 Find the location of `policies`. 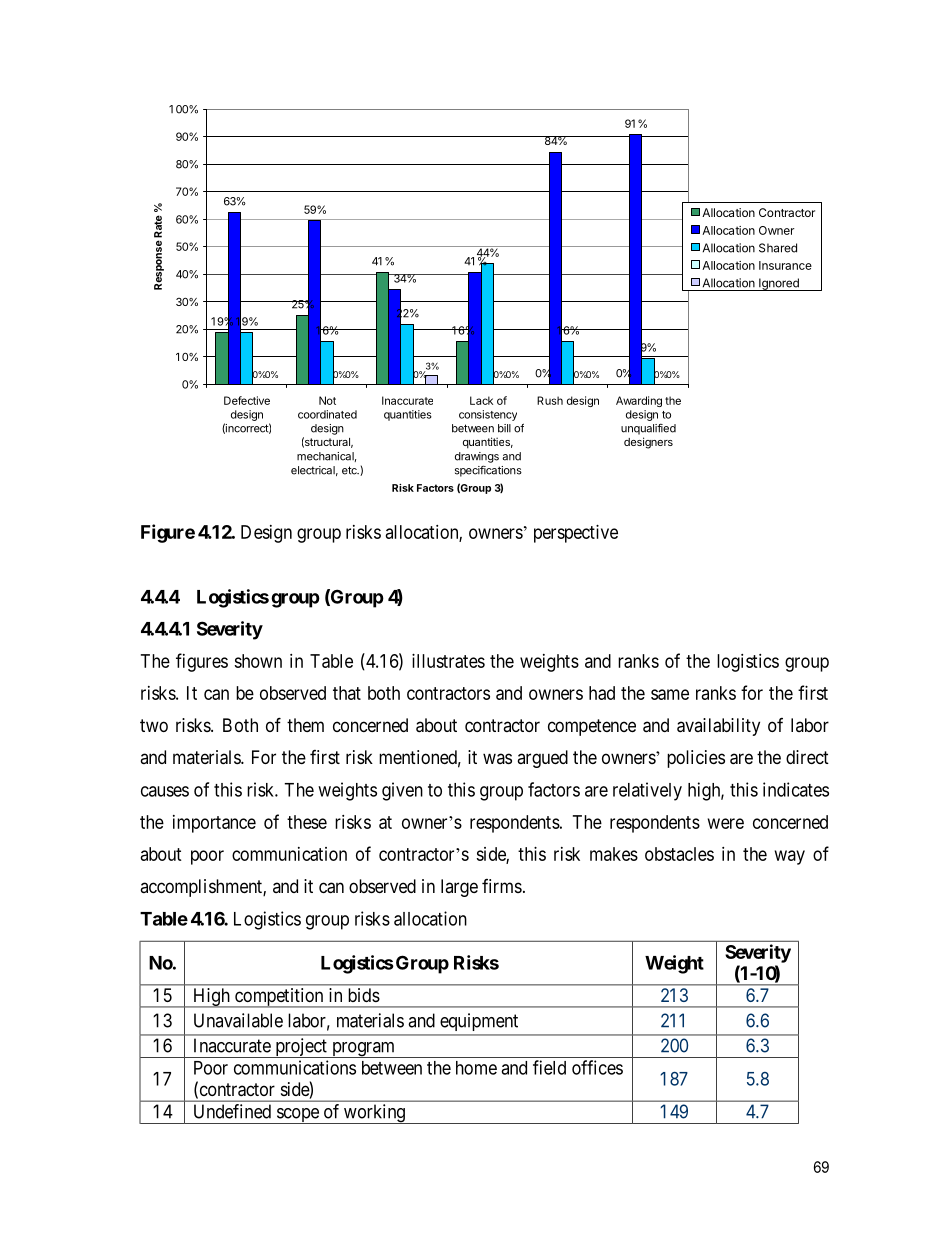

policies is located at coordinates (696, 759).
